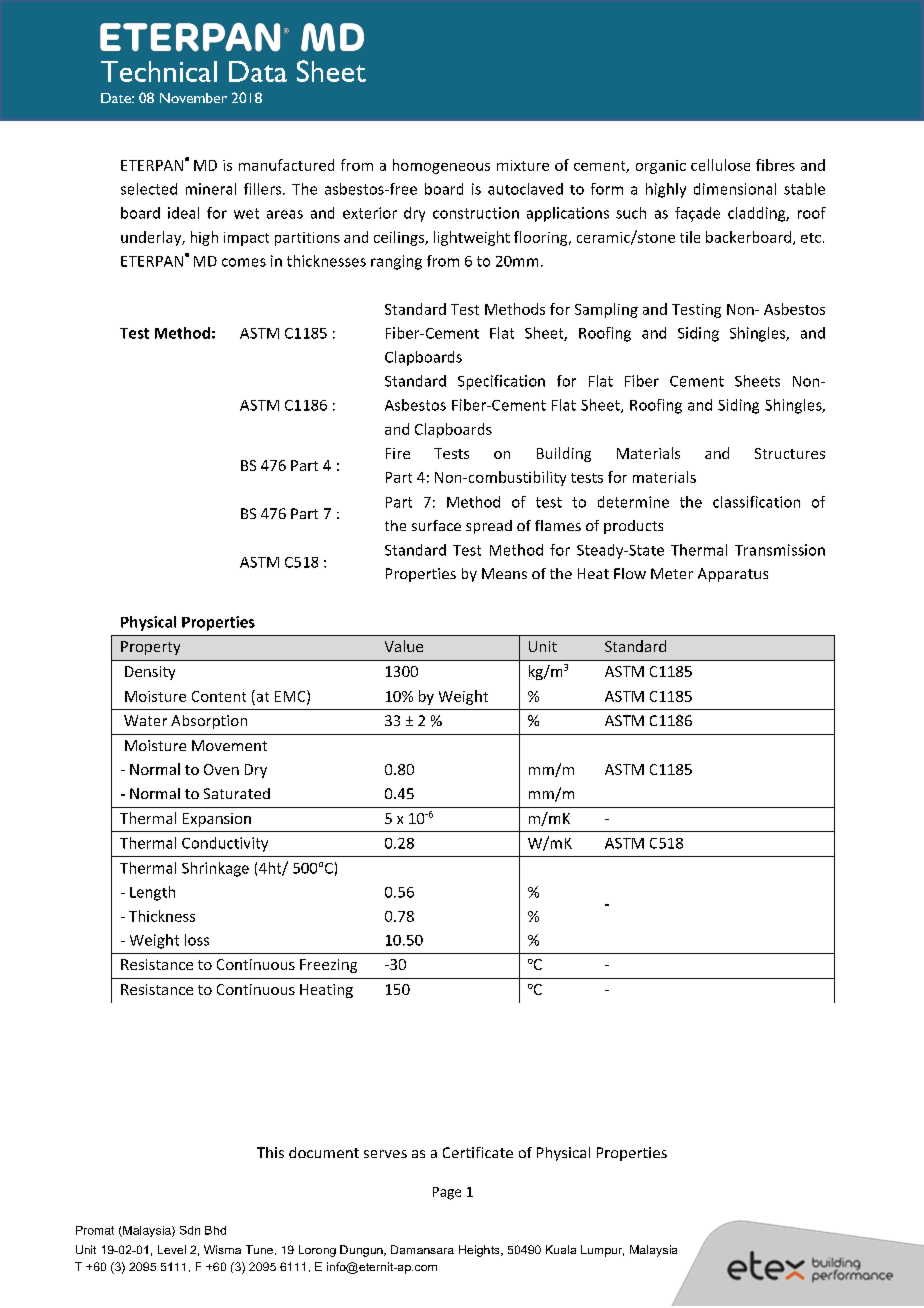 This screenshot has width=924, height=1308. Describe the element at coordinates (215, 1230) in the screenshot. I see `Bhd` at that location.
